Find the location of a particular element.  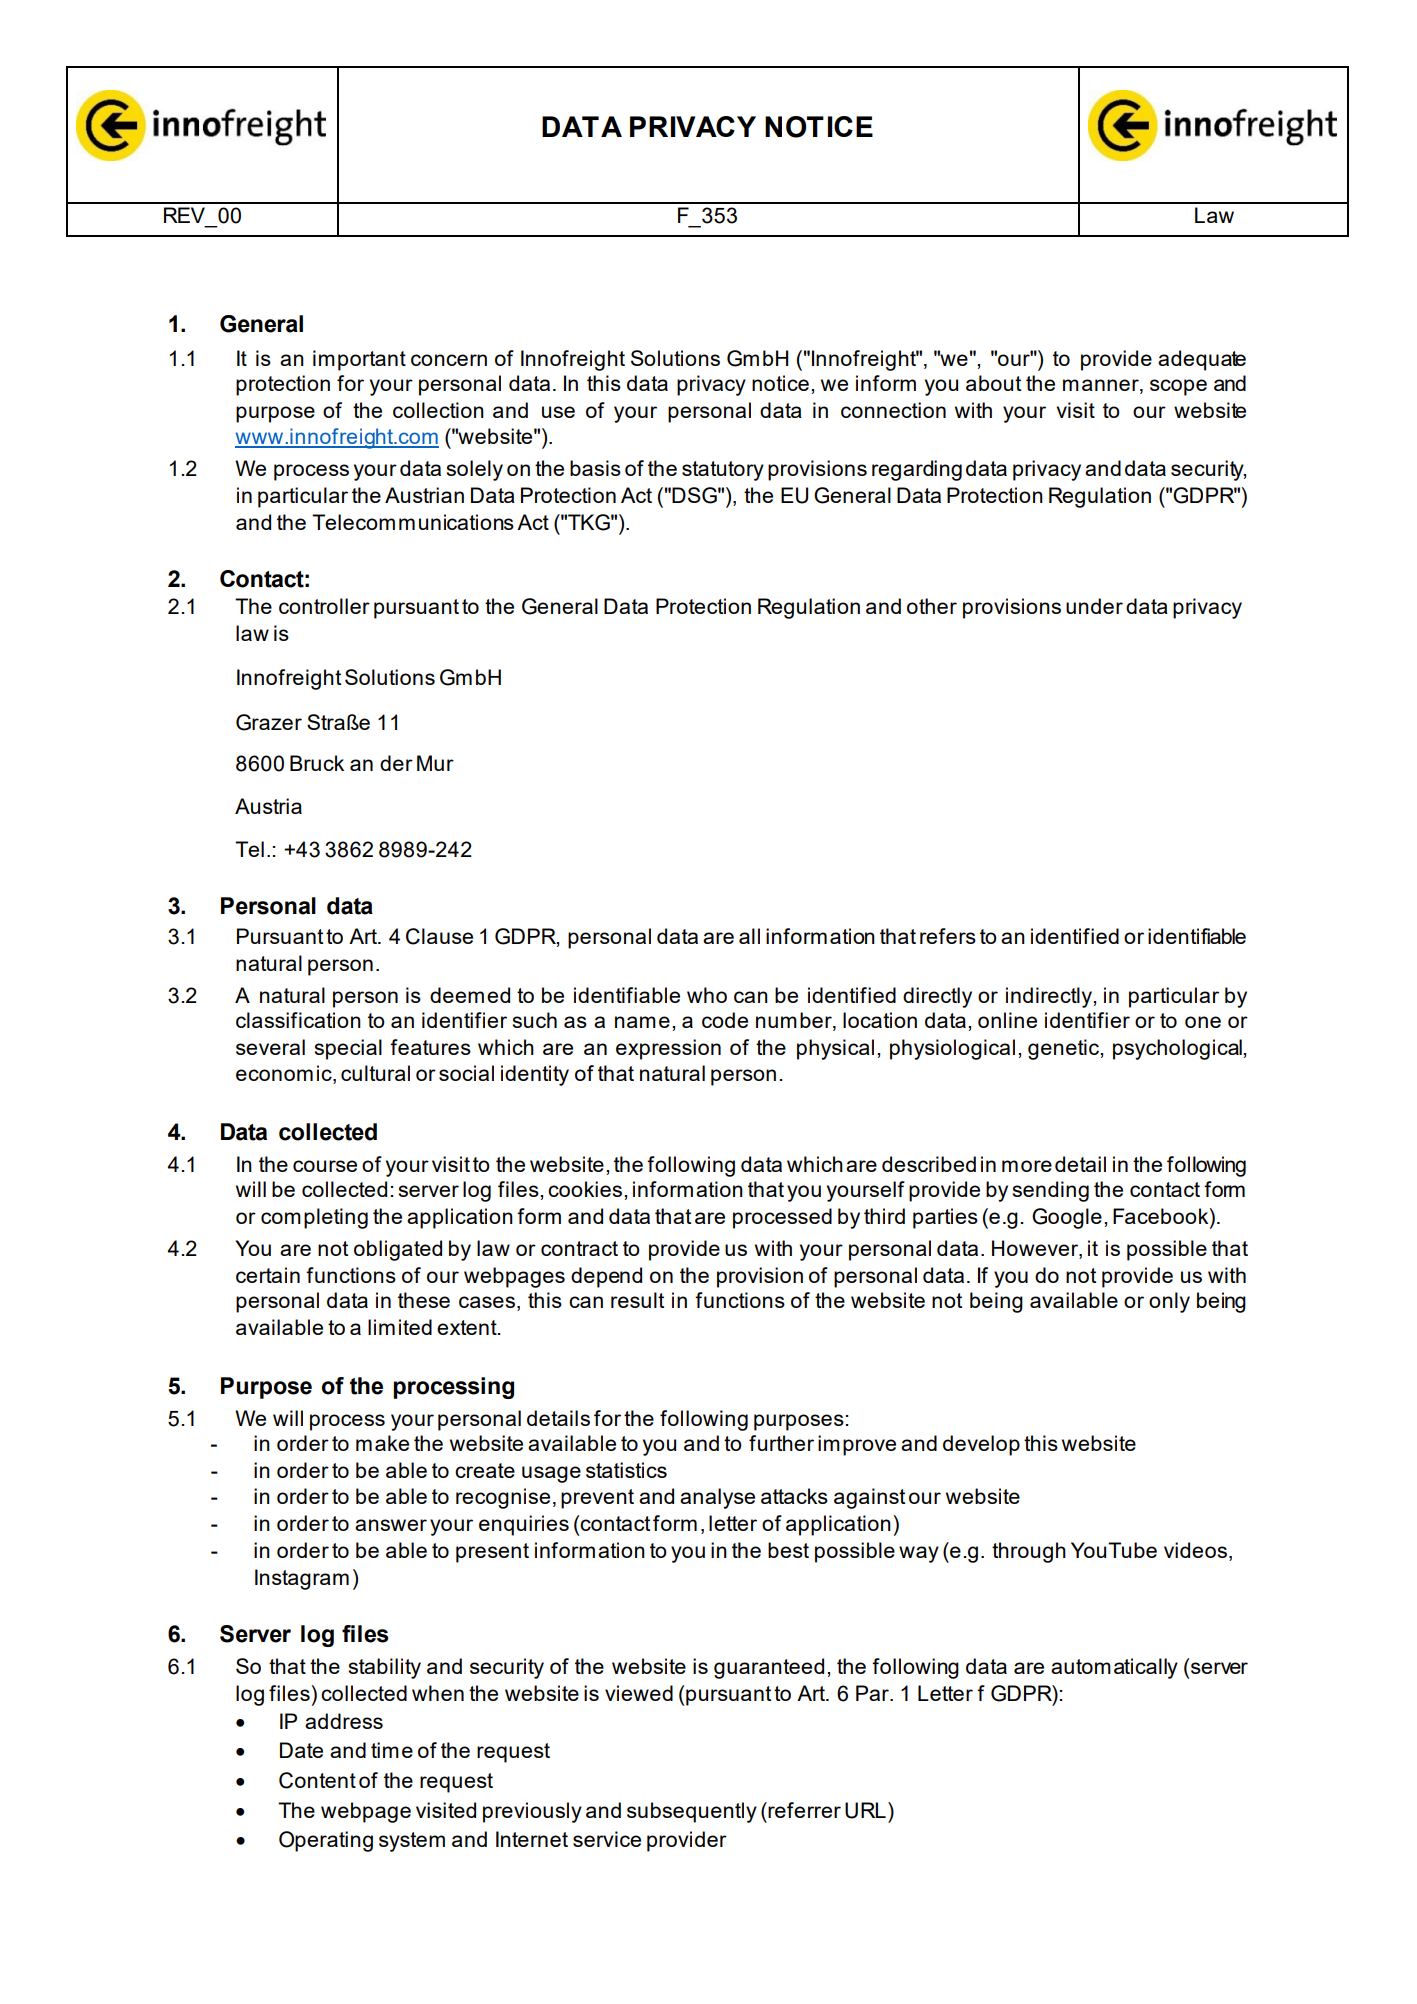

scope is located at coordinates (1178, 387).
